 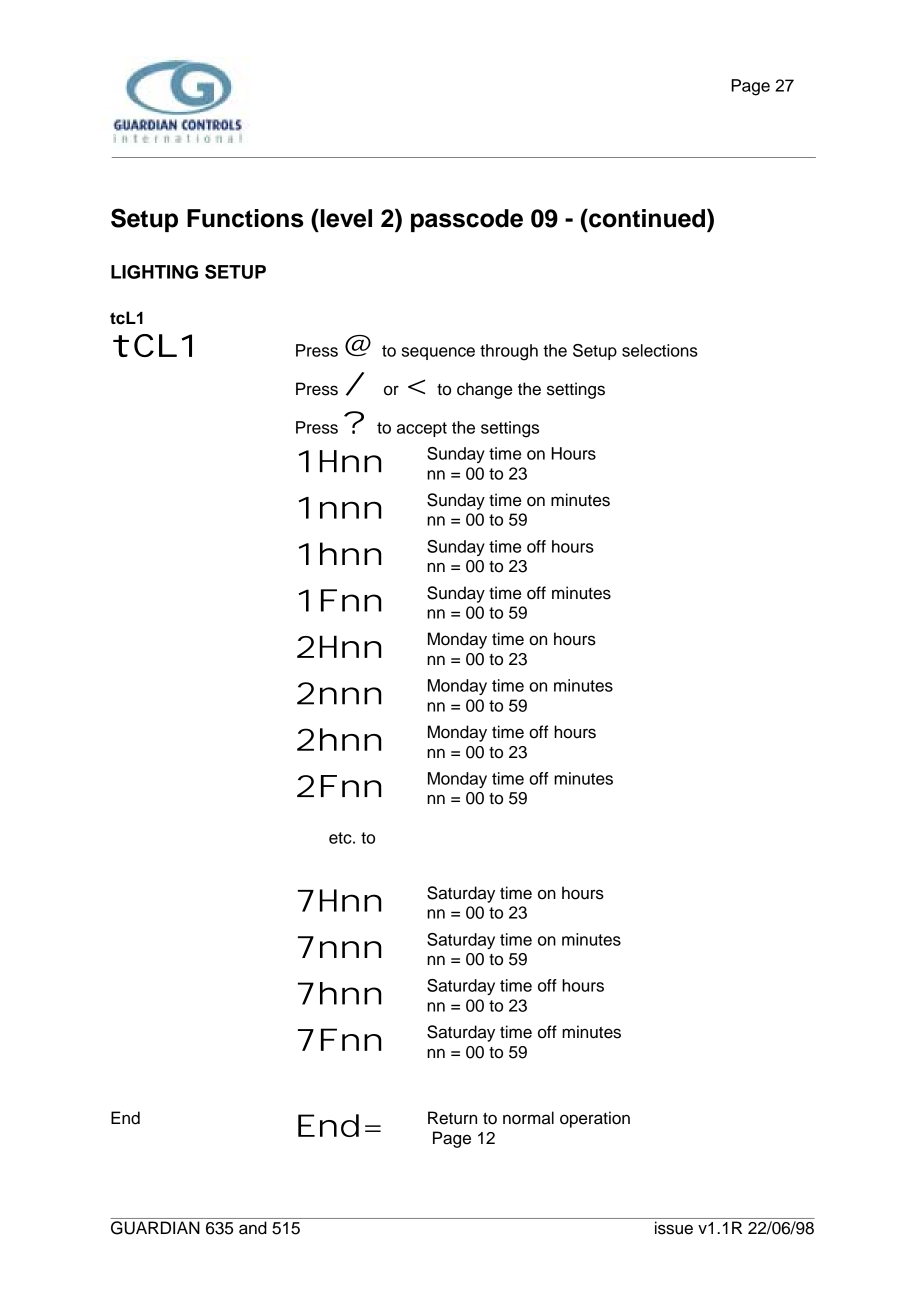 What do you see at coordinates (155, 1228) in the page?
I see `GUARDIAN` at bounding box center [155, 1228].
